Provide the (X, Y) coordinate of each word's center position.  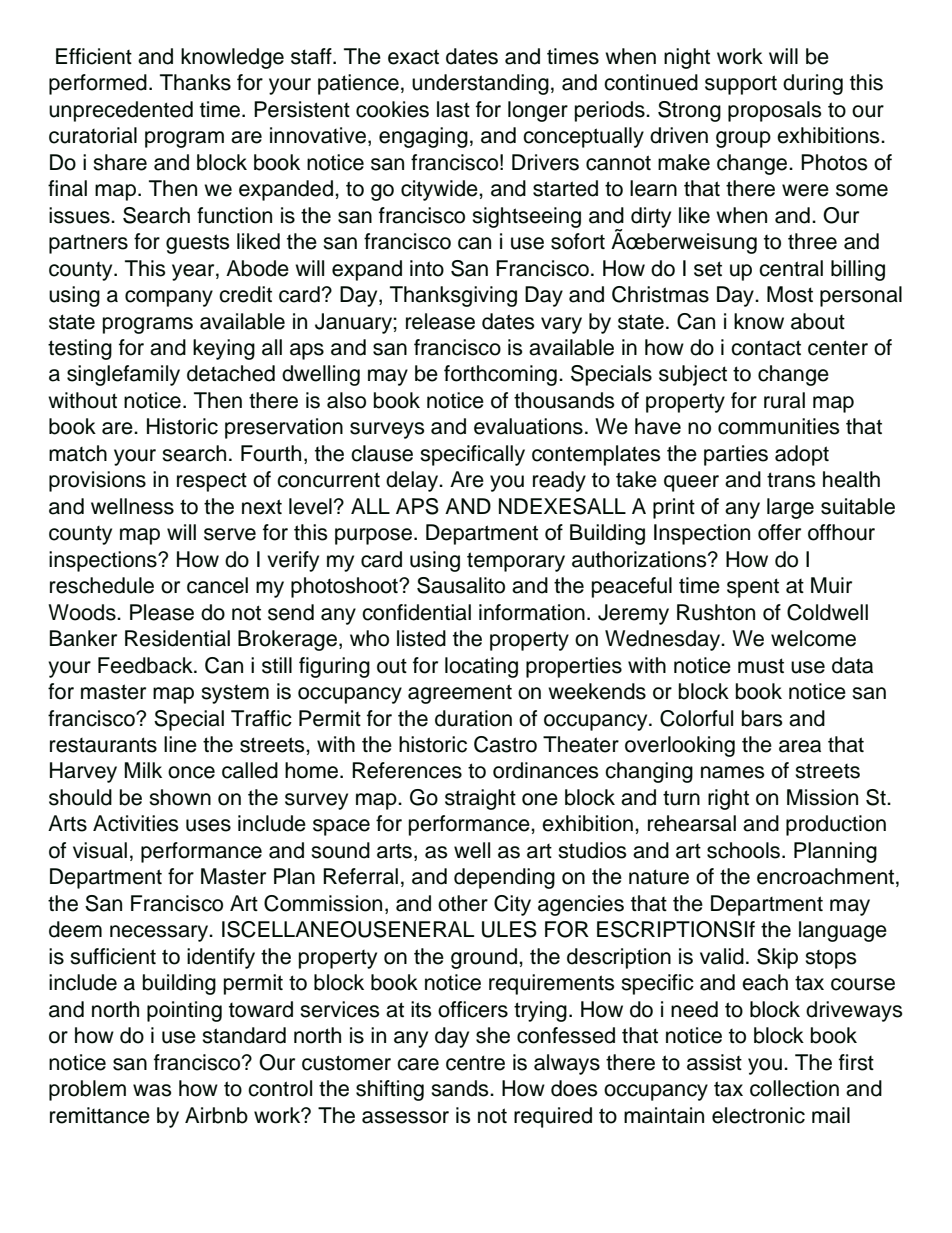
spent (753, 588)
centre (475, 1063)
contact (766, 348)
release (440, 321)
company (169, 298)
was (152, 1090)
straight (480, 799)
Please (162, 612)
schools (745, 850)
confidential (416, 612)
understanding (480, 84)
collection (794, 1088)
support (741, 85)
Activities (136, 823)
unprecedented (121, 111)
